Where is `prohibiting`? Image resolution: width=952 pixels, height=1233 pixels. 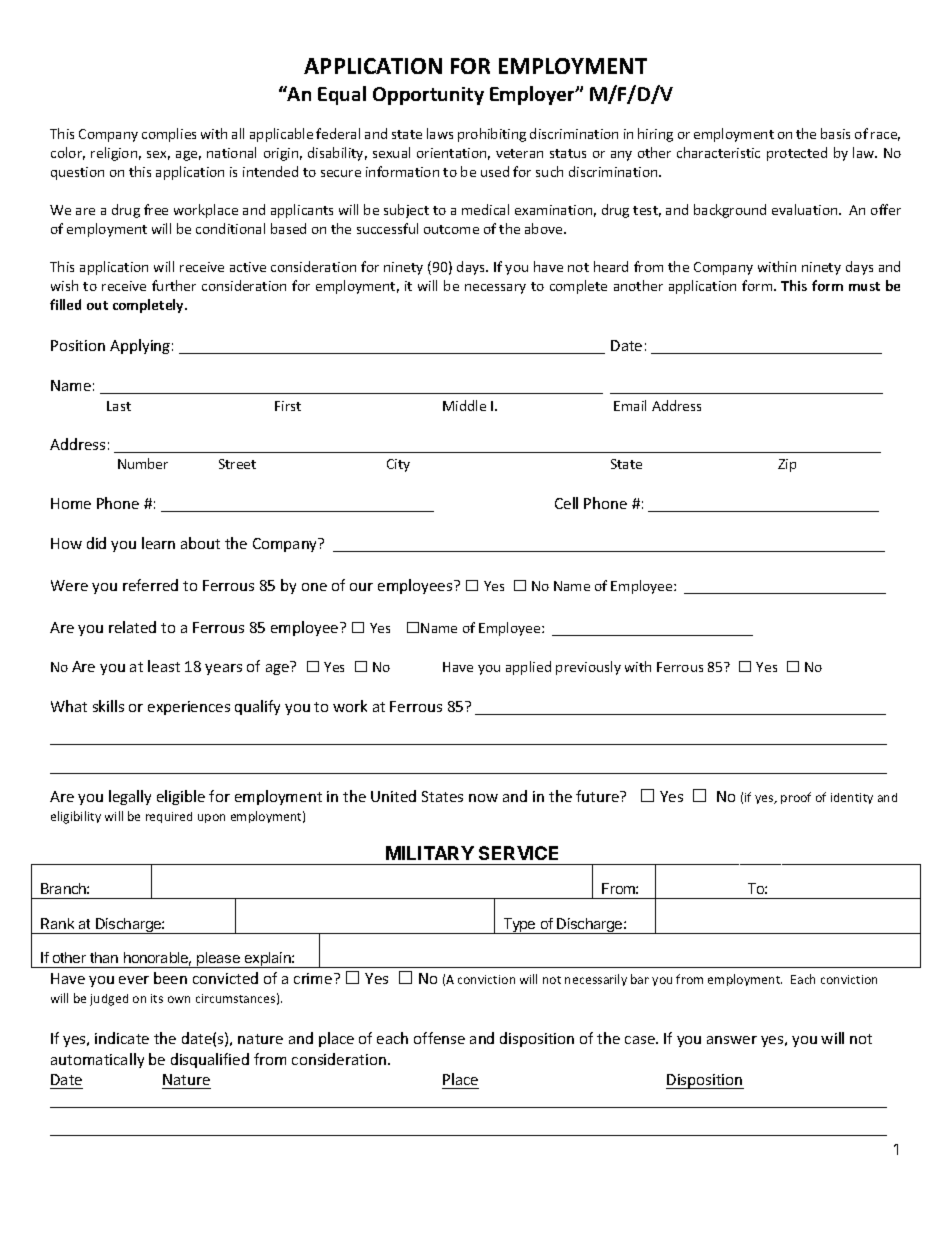 prohibiting is located at coordinates (492, 135).
